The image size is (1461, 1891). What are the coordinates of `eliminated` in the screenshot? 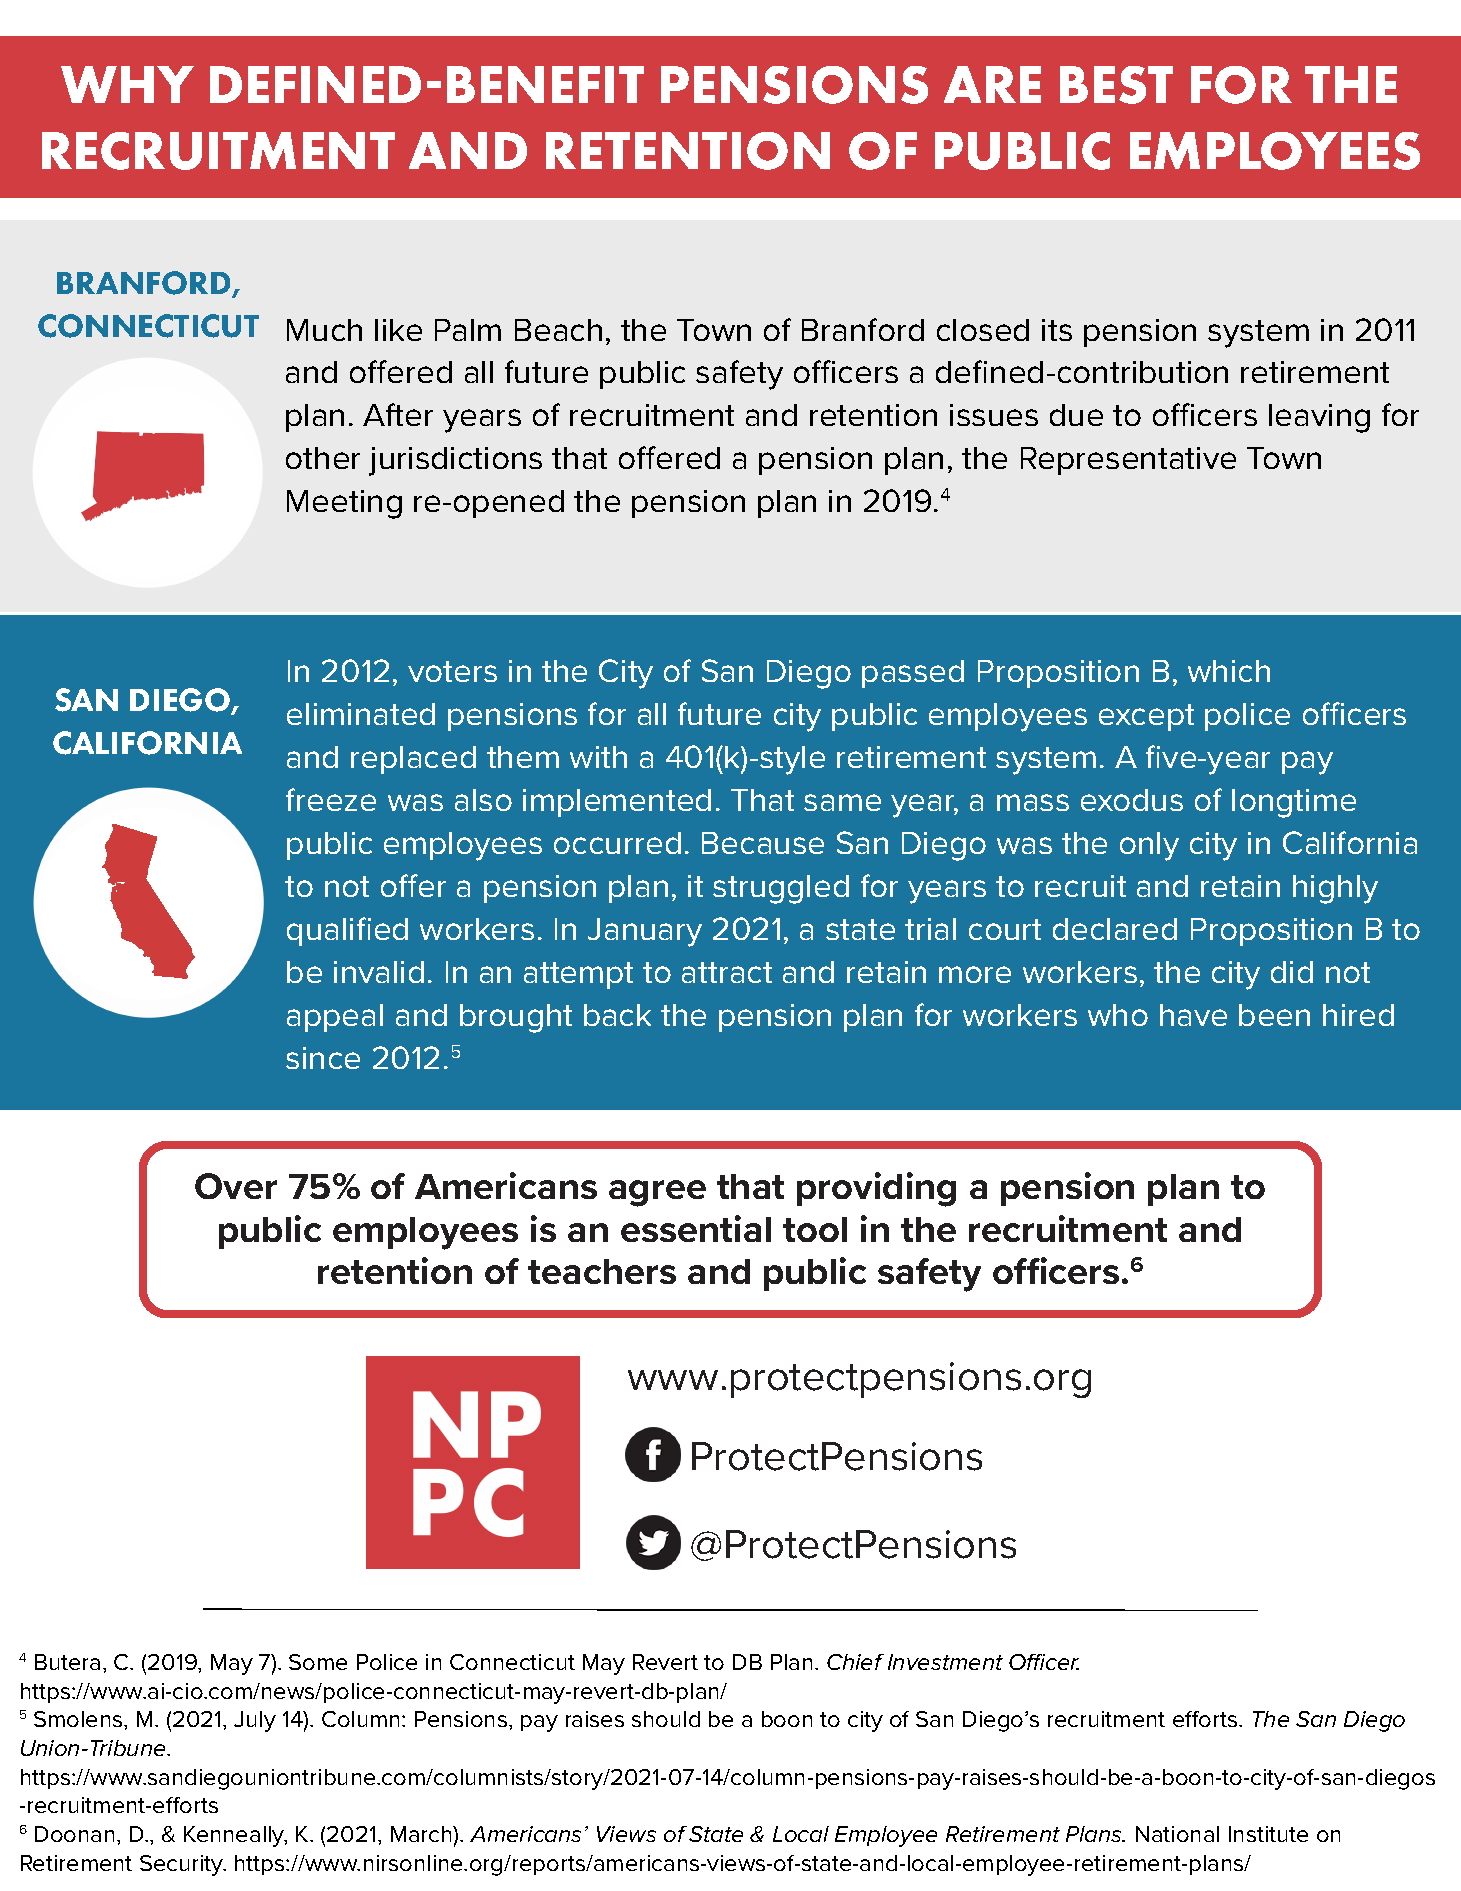 It's located at (361, 714).
